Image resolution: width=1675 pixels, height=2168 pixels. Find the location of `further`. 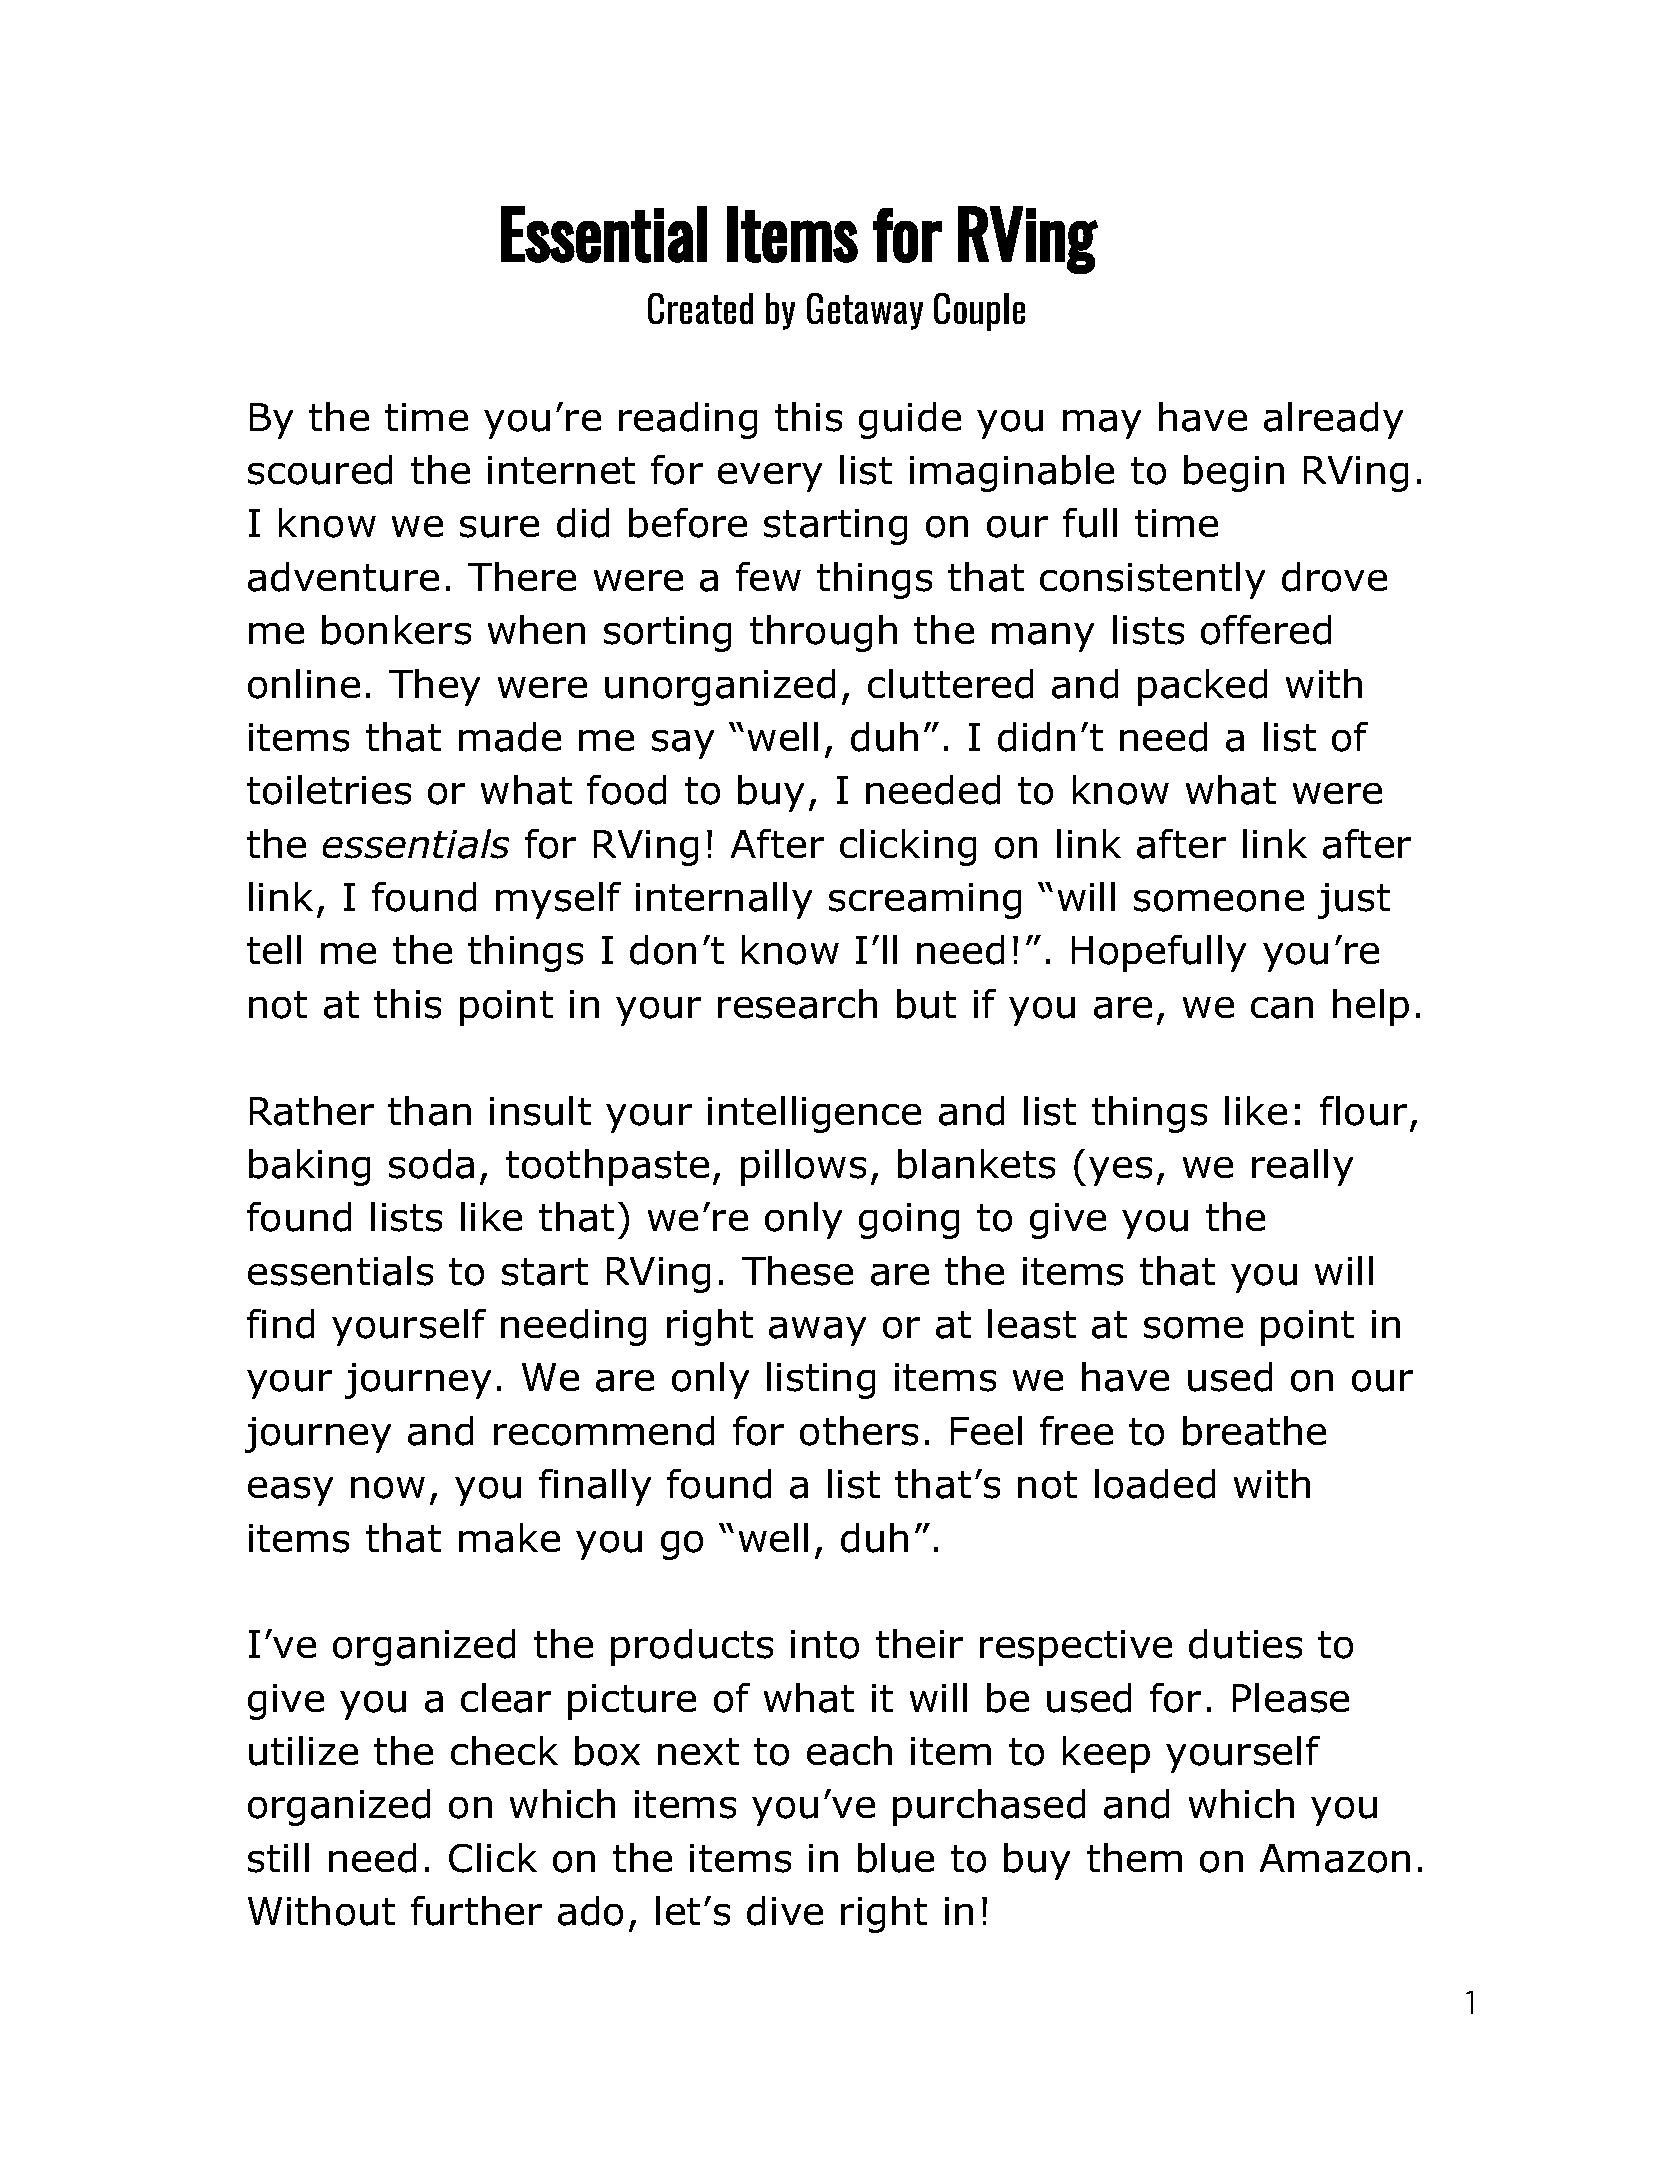

further is located at coordinates (476, 1911).
